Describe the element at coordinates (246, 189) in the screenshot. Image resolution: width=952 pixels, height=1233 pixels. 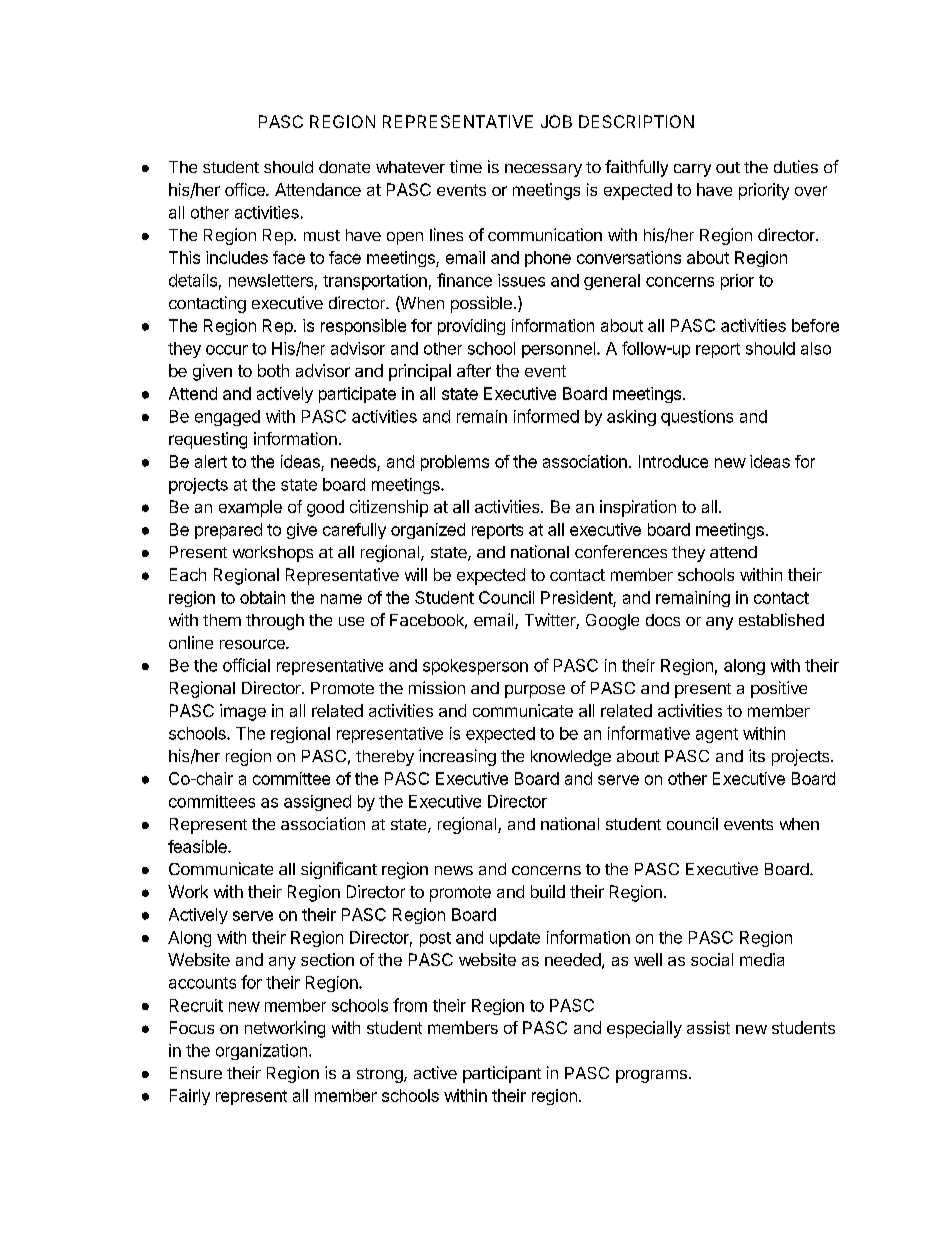
I see `office` at that location.
